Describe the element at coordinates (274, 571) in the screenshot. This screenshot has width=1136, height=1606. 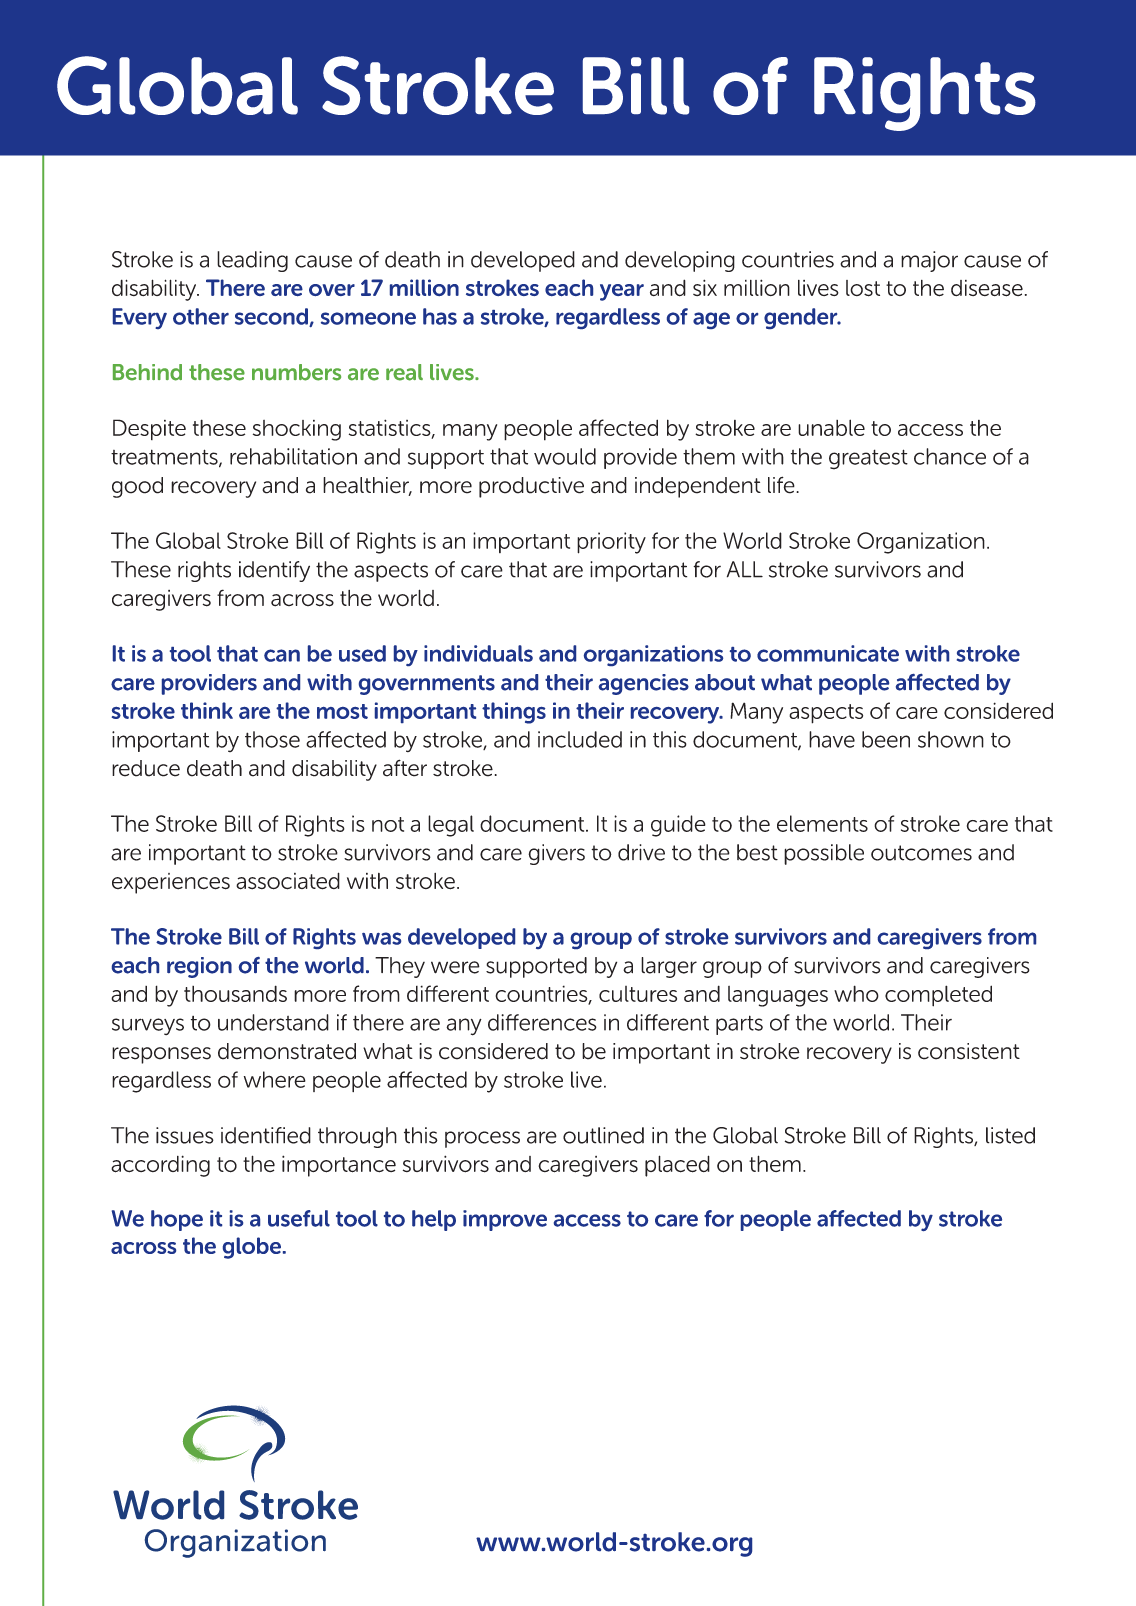
I see `identify` at that location.
